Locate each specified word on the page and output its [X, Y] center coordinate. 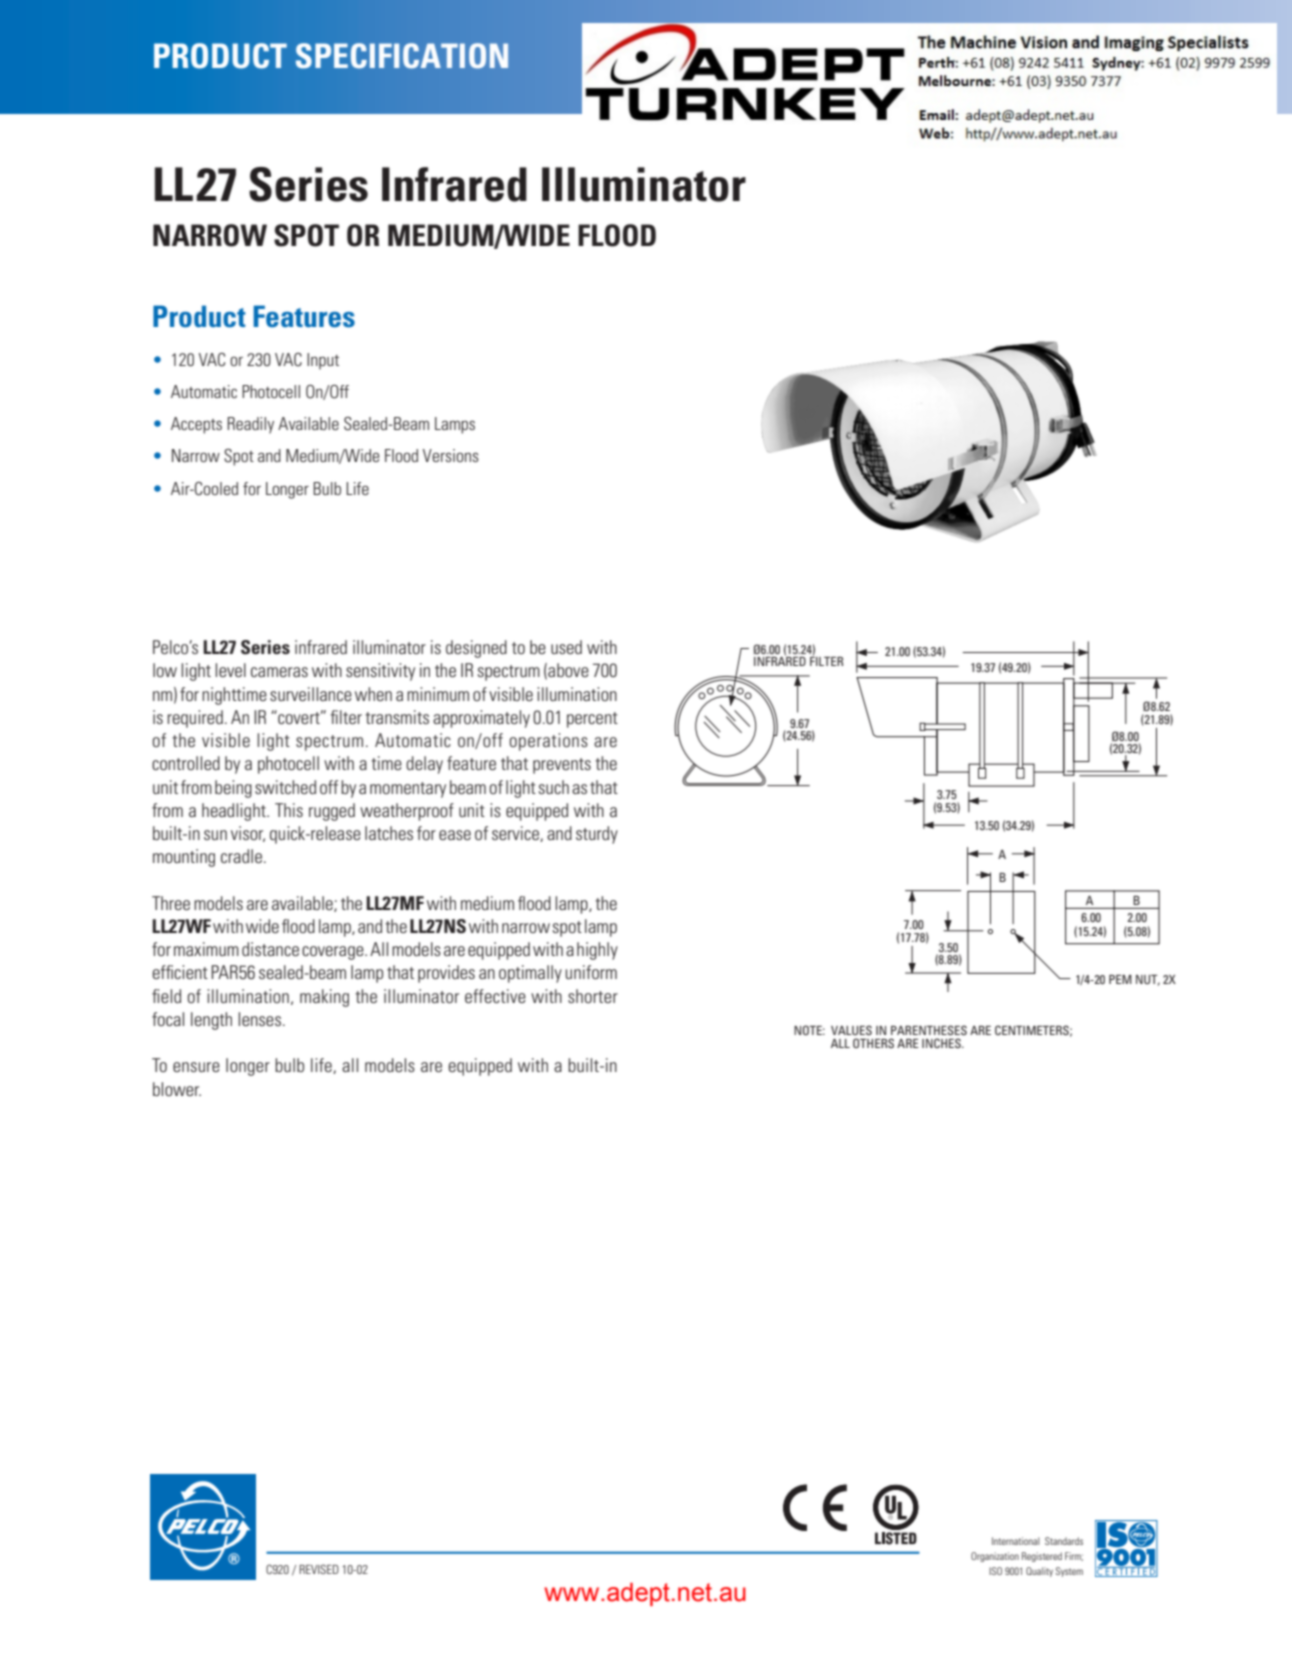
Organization [995, 1557]
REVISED [319, 1569]
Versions [451, 455]
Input [323, 361]
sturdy [597, 835]
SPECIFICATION [402, 56]
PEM [1120, 979]
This [289, 810]
